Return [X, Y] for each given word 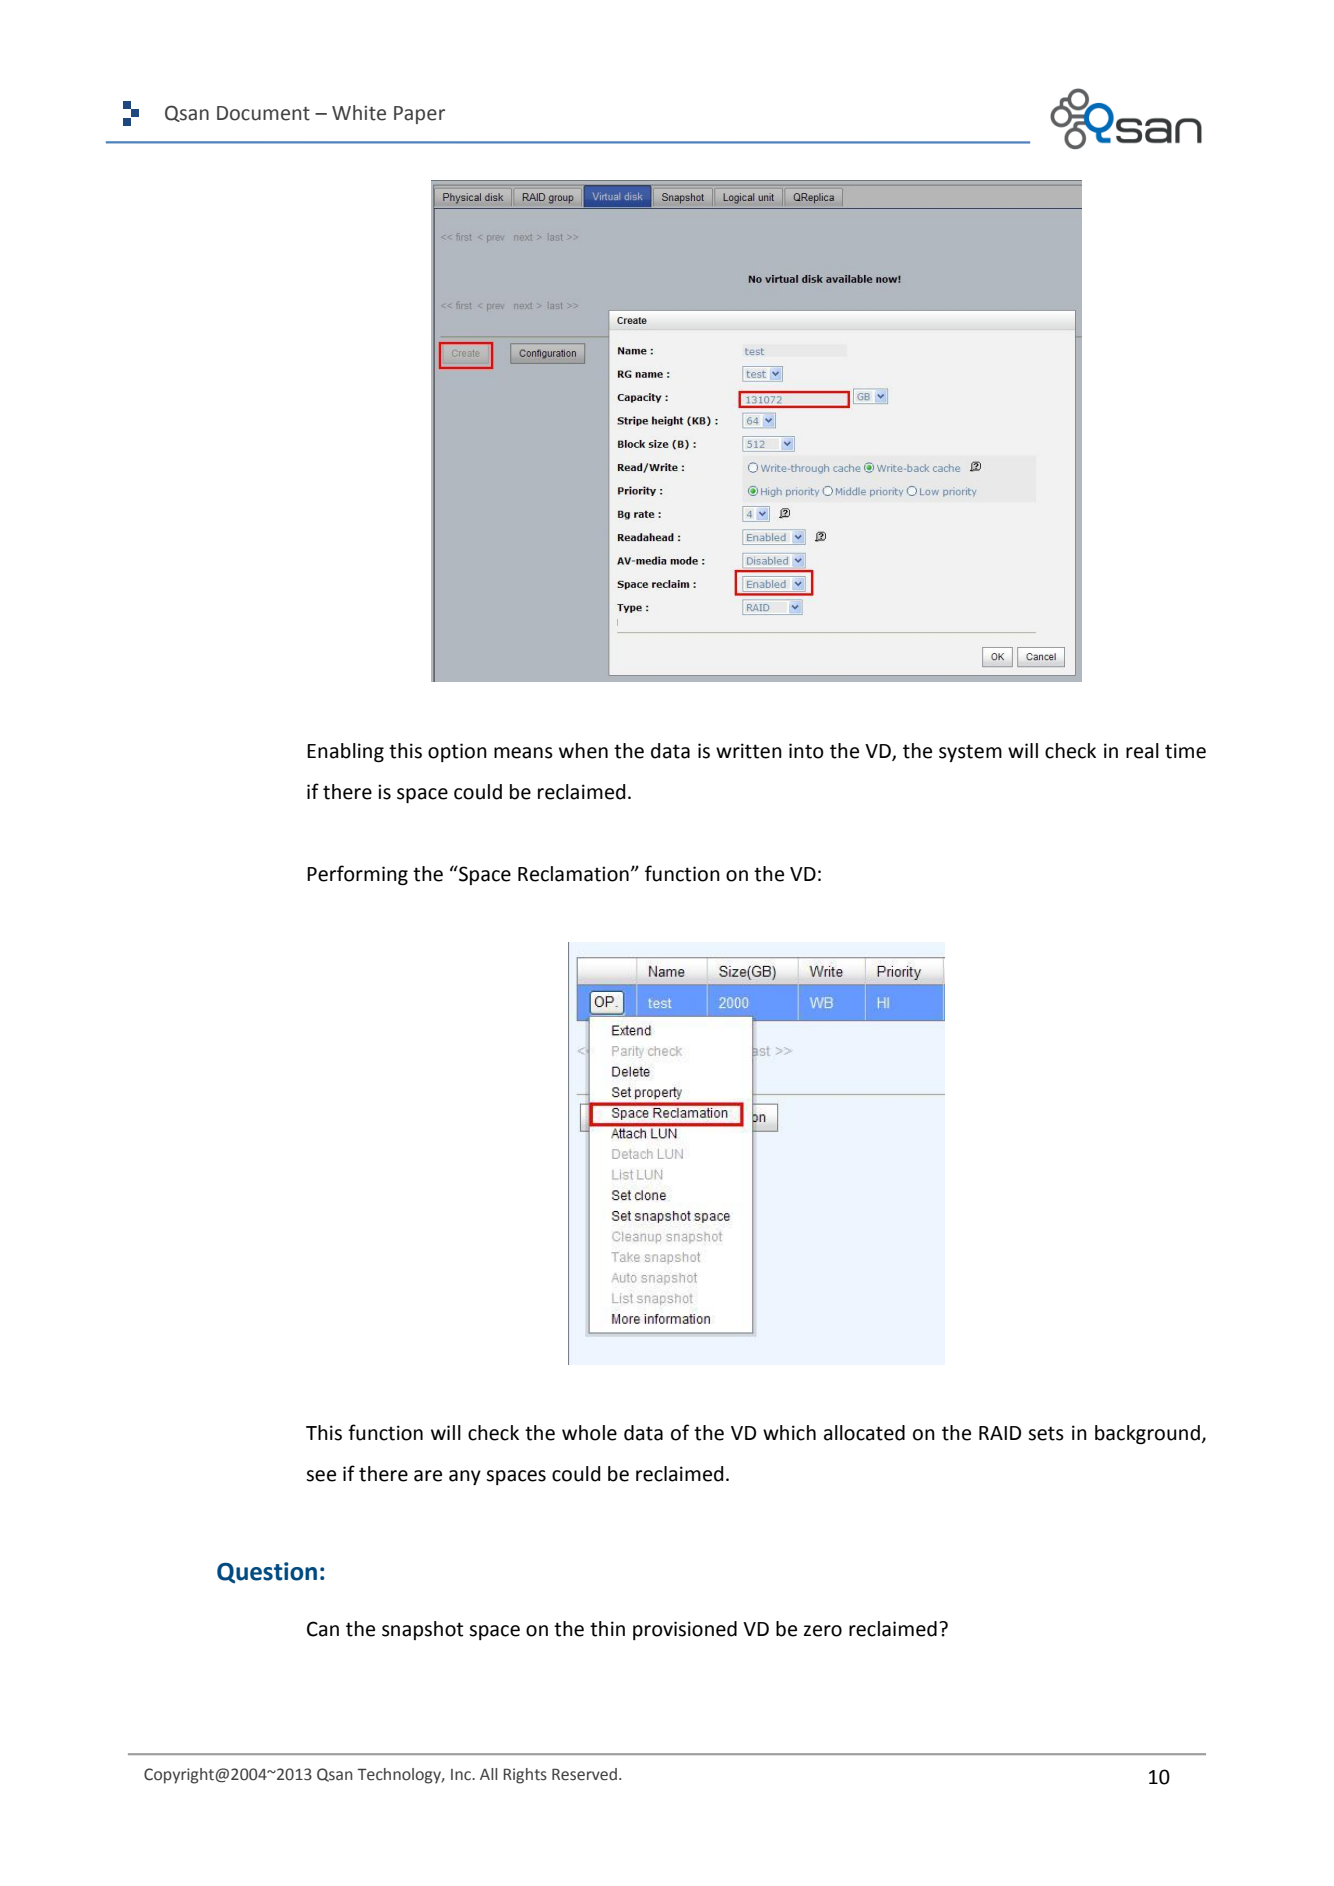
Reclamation [573, 874]
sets [1046, 1433]
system [970, 753]
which [789, 1433]
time [1185, 751]
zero [823, 1631]
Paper [419, 115]
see [321, 1476]
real [1142, 751]
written [749, 751]
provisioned [685, 1630]
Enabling [345, 753]
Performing [357, 875]
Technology [400, 1776]
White [359, 113]
